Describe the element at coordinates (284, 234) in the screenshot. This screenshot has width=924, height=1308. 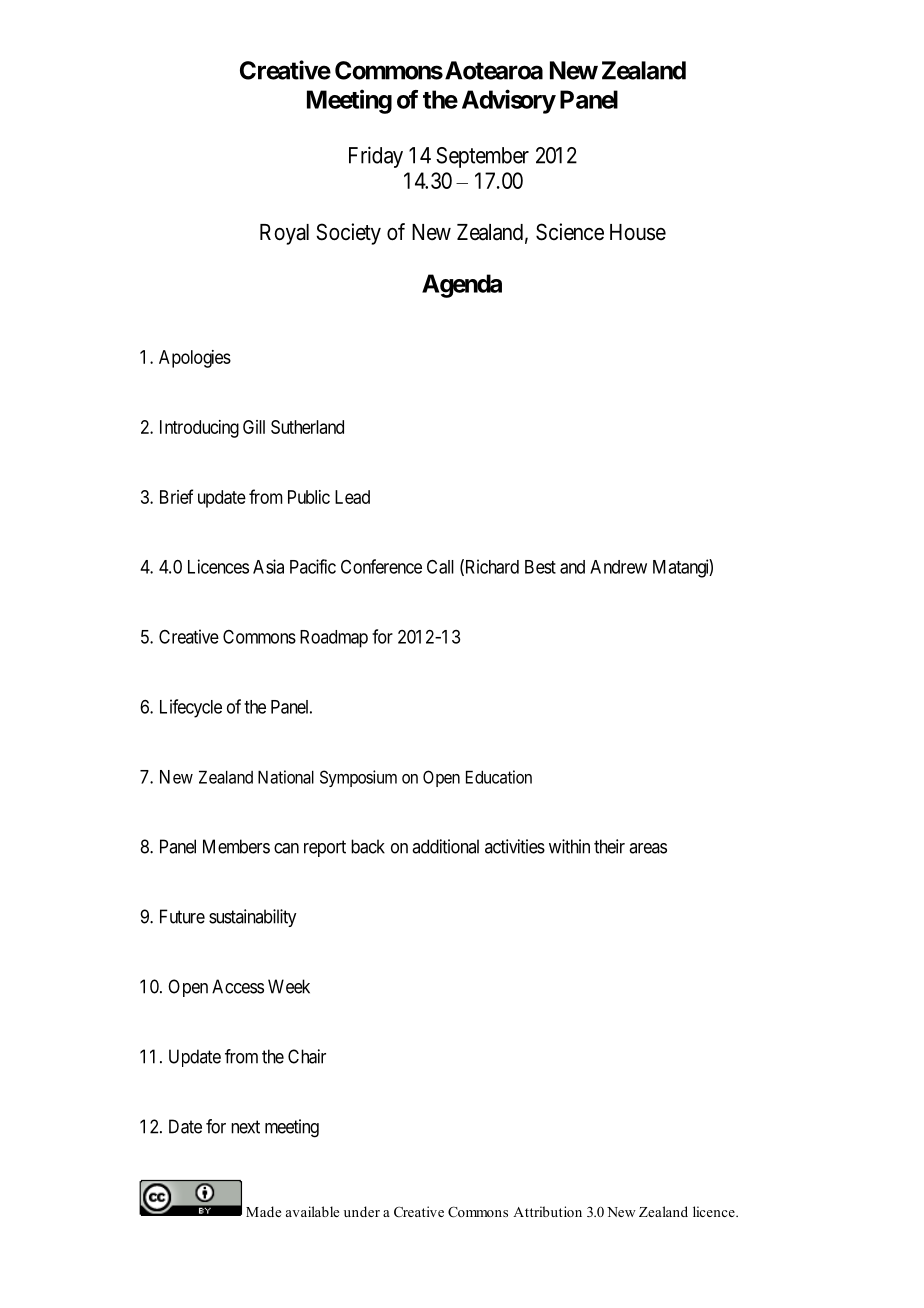
I see `Royal` at that location.
